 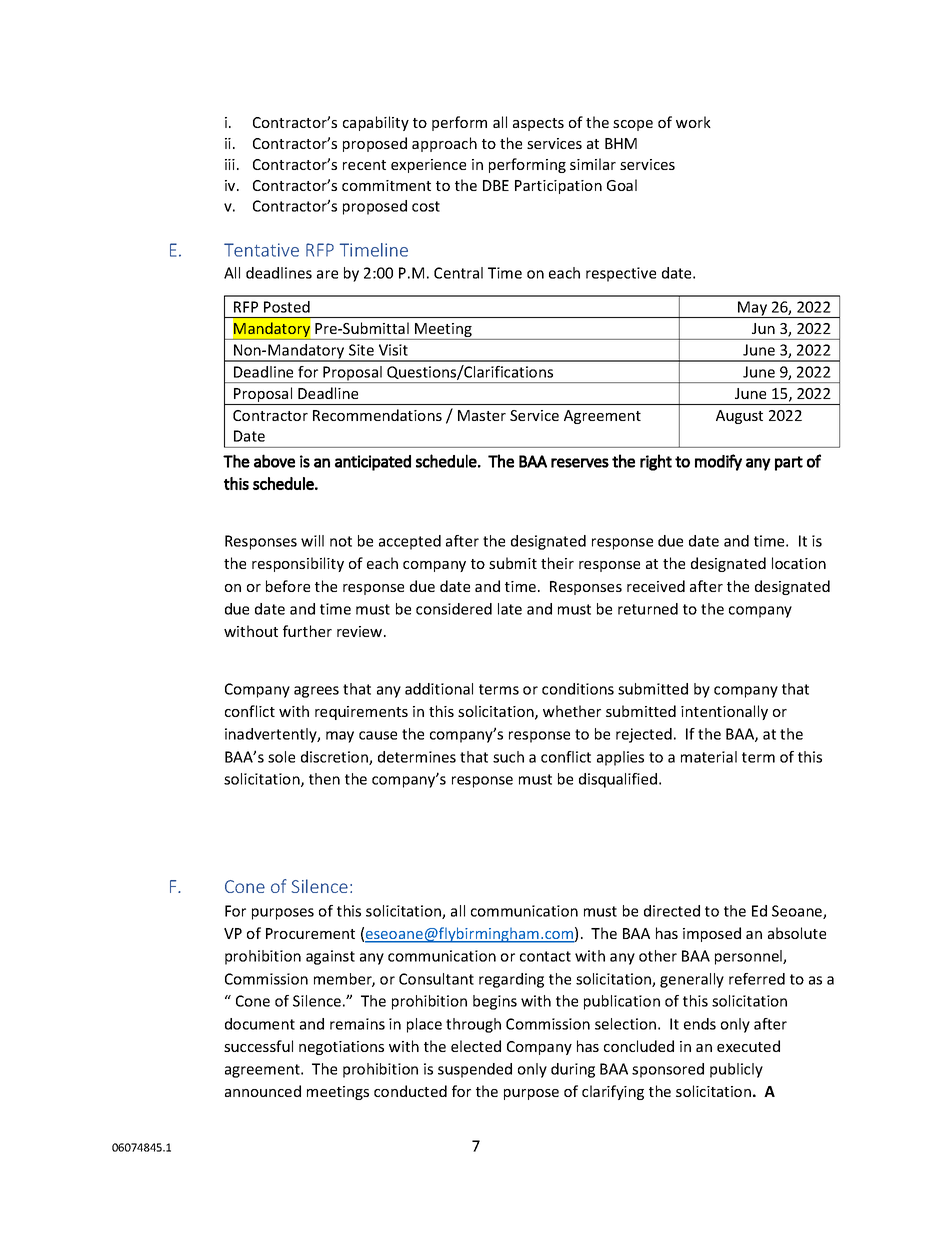 I want to click on aspects, so click(x=538, y=124).
